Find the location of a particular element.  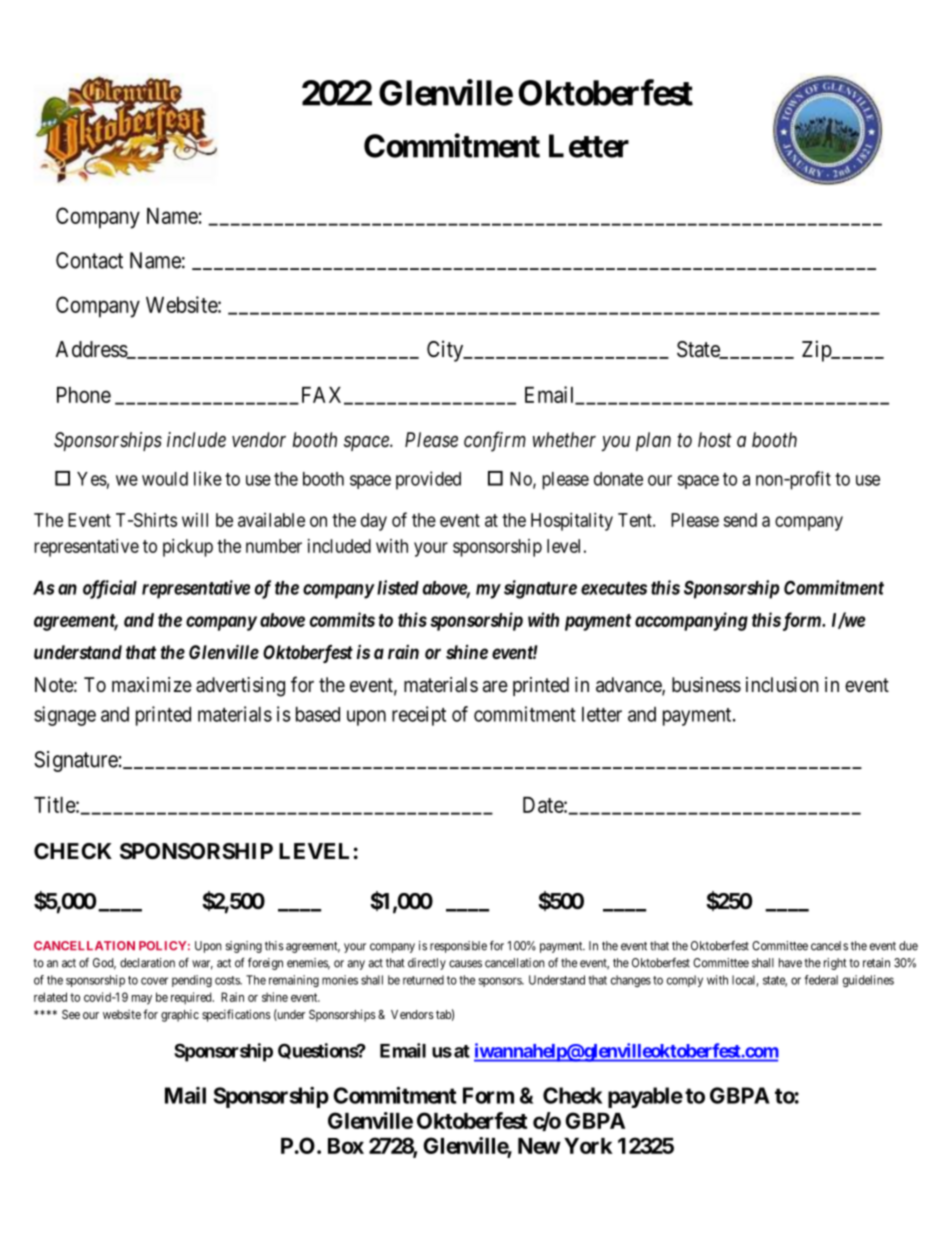

host is located at coordinates (715, 440).
